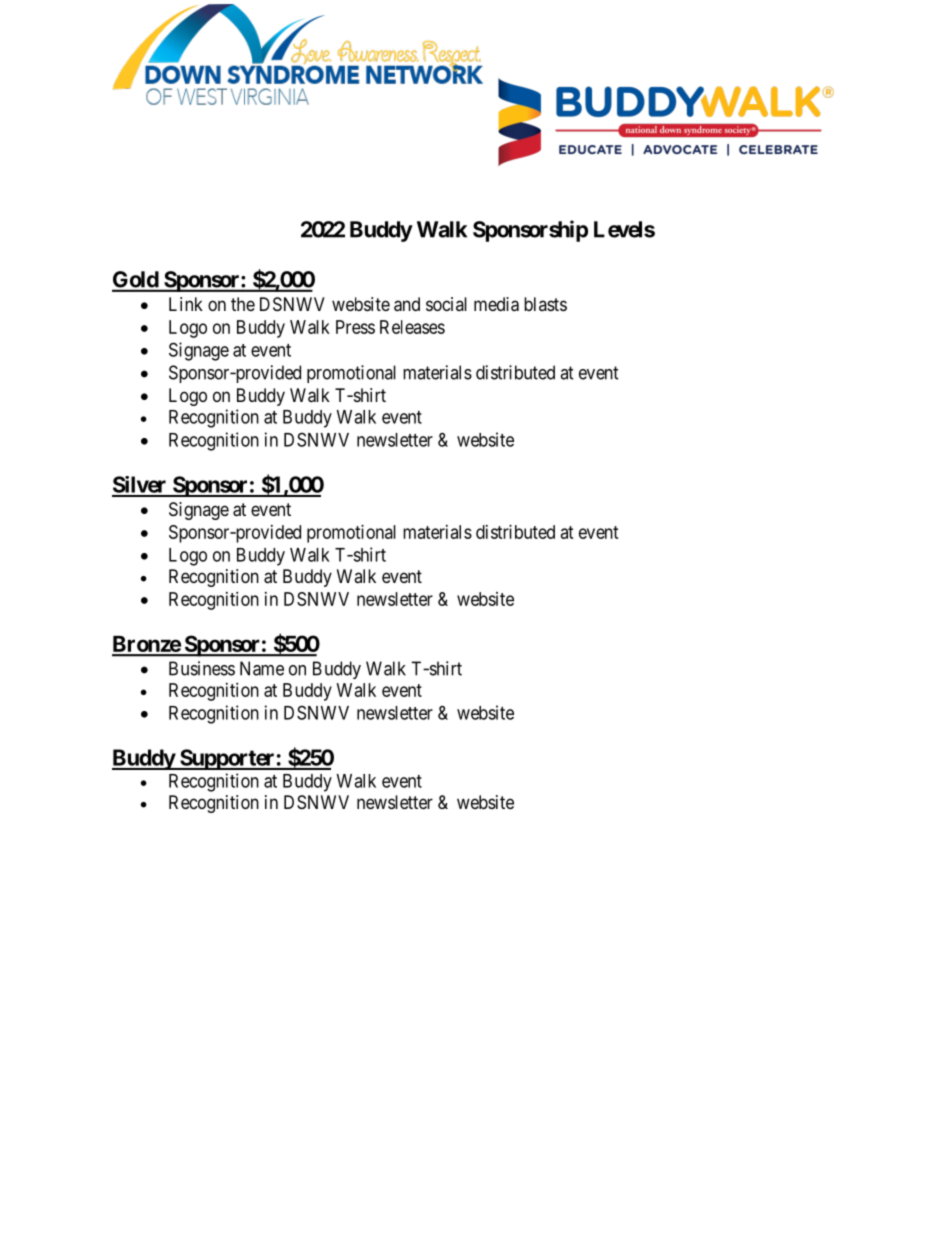 The width and height of the screenshot is (952, 1233). Describe the element at coordinates (227, 759) in the screenshot. I see `Supporter` at that location.
